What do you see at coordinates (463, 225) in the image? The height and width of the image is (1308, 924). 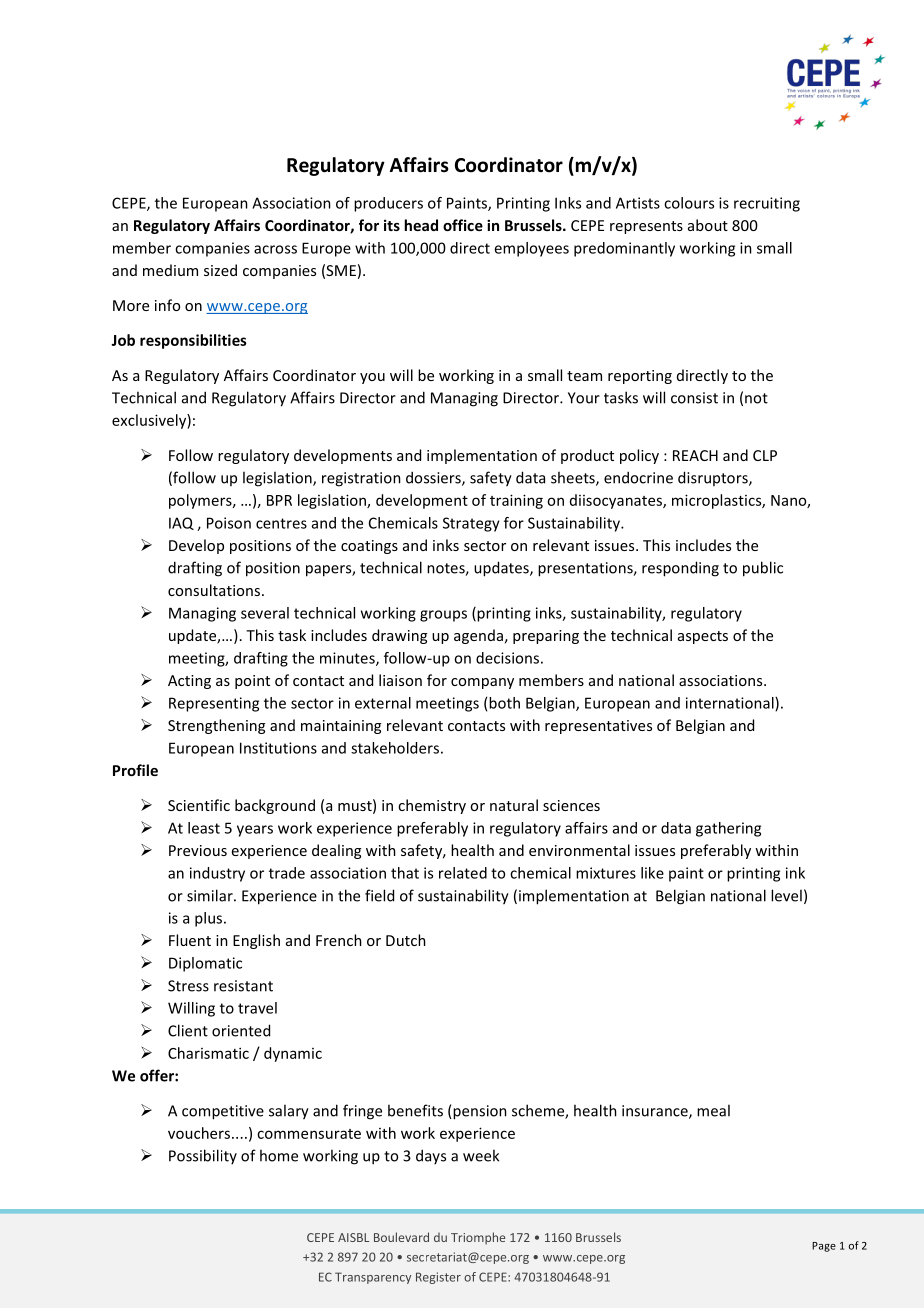 I see `office` at bounding box center [463, 225].
